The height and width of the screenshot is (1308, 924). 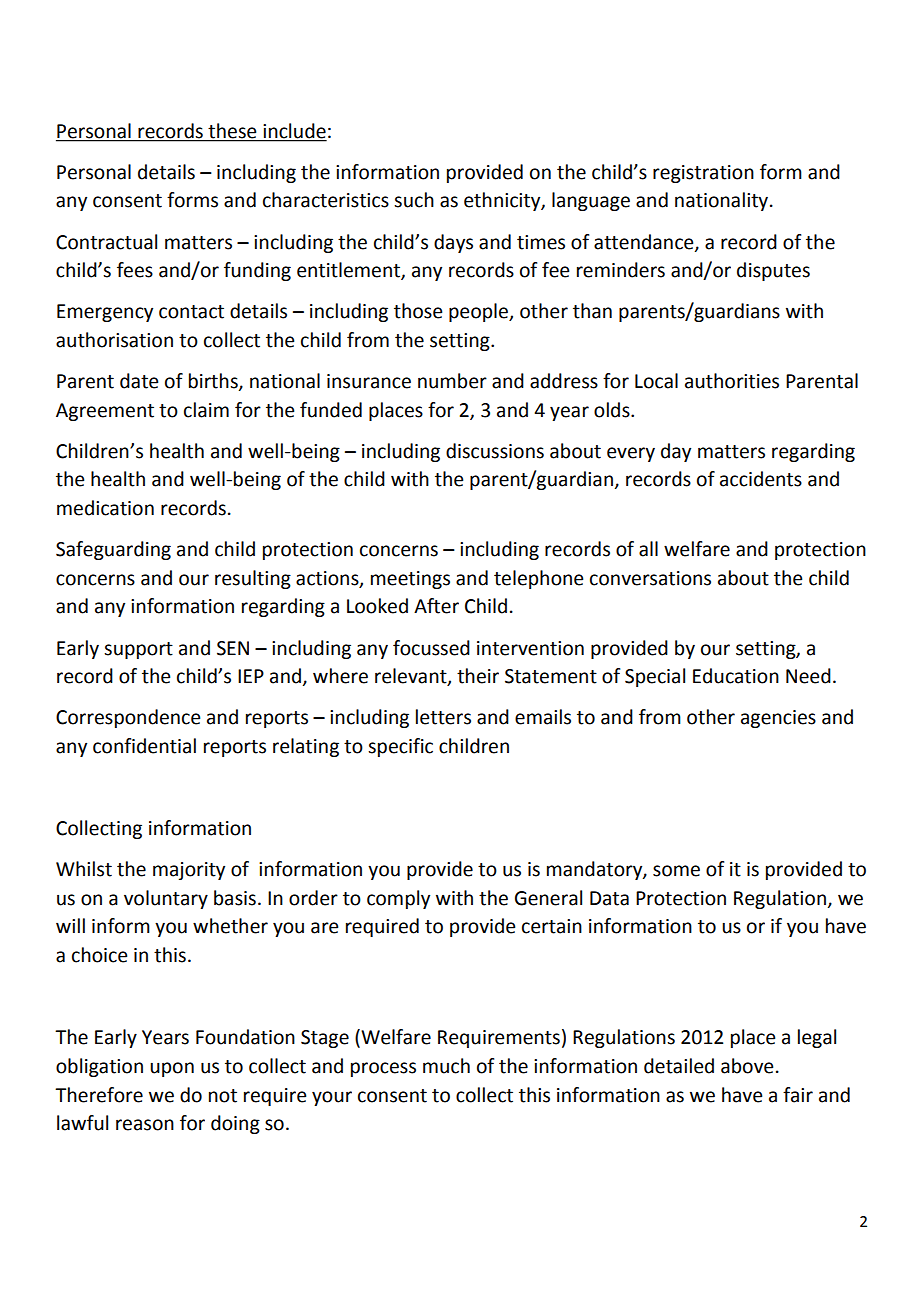 What do you see at coordinates (446, 1066) in the screenshot?
I see `much` at bounding box center [446, 1066].
